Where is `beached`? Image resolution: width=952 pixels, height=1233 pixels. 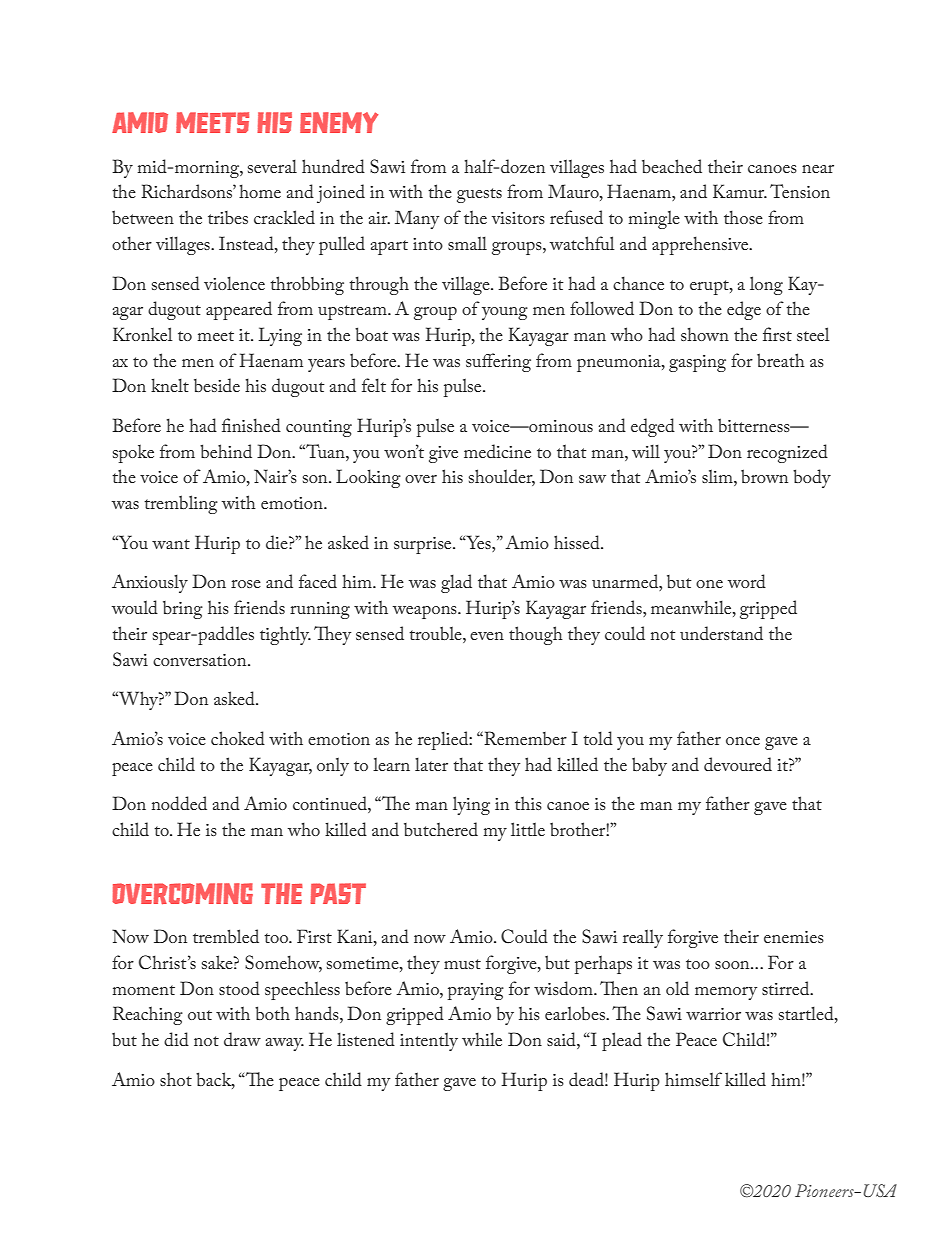
beached is located at coordinates (672, 166).
